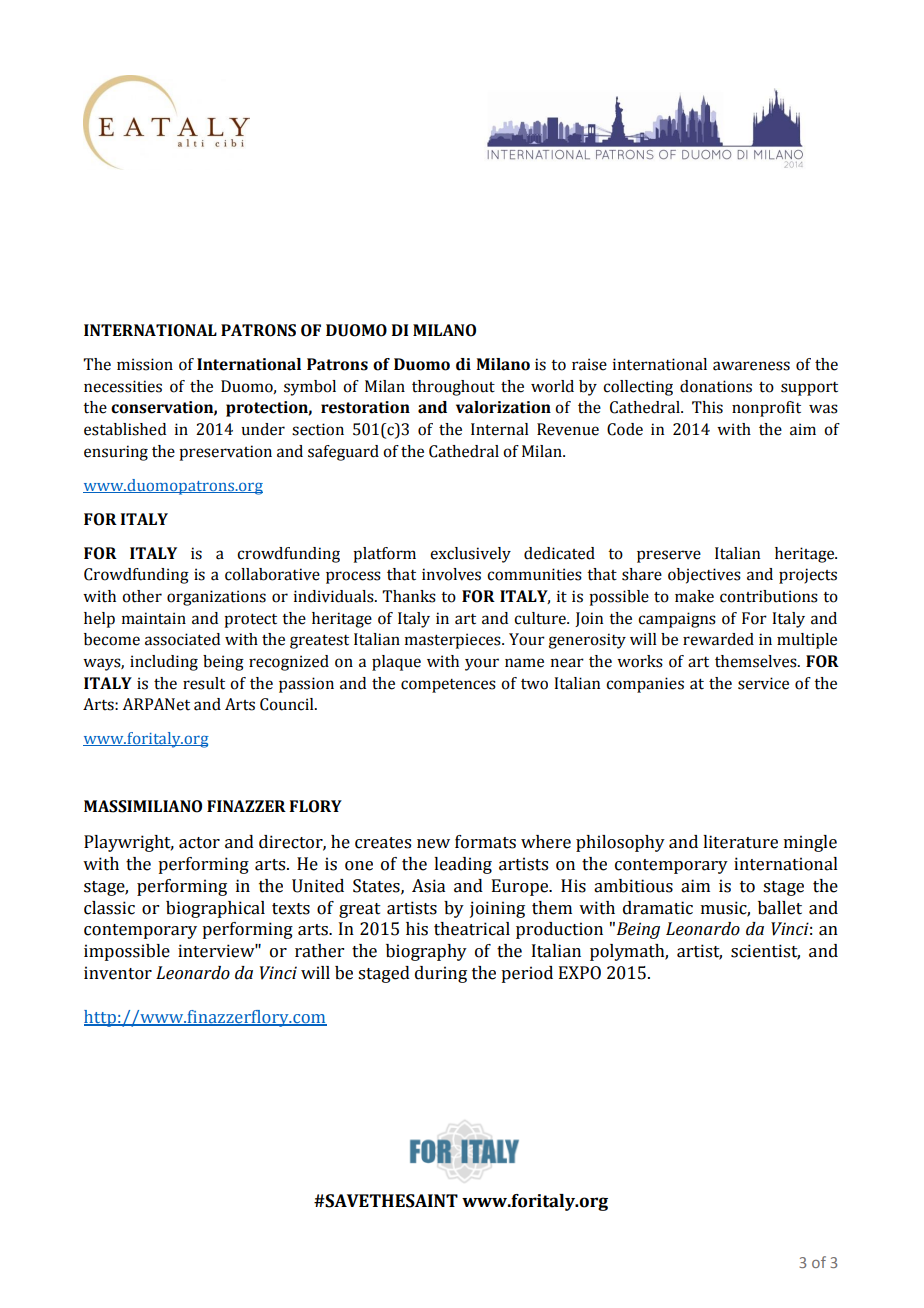 This screenshot has width=924, height=1308. What do you see at coordinates (453, 388) in the screenshot?
I see `throughout` at bounding box center [453, 388].
